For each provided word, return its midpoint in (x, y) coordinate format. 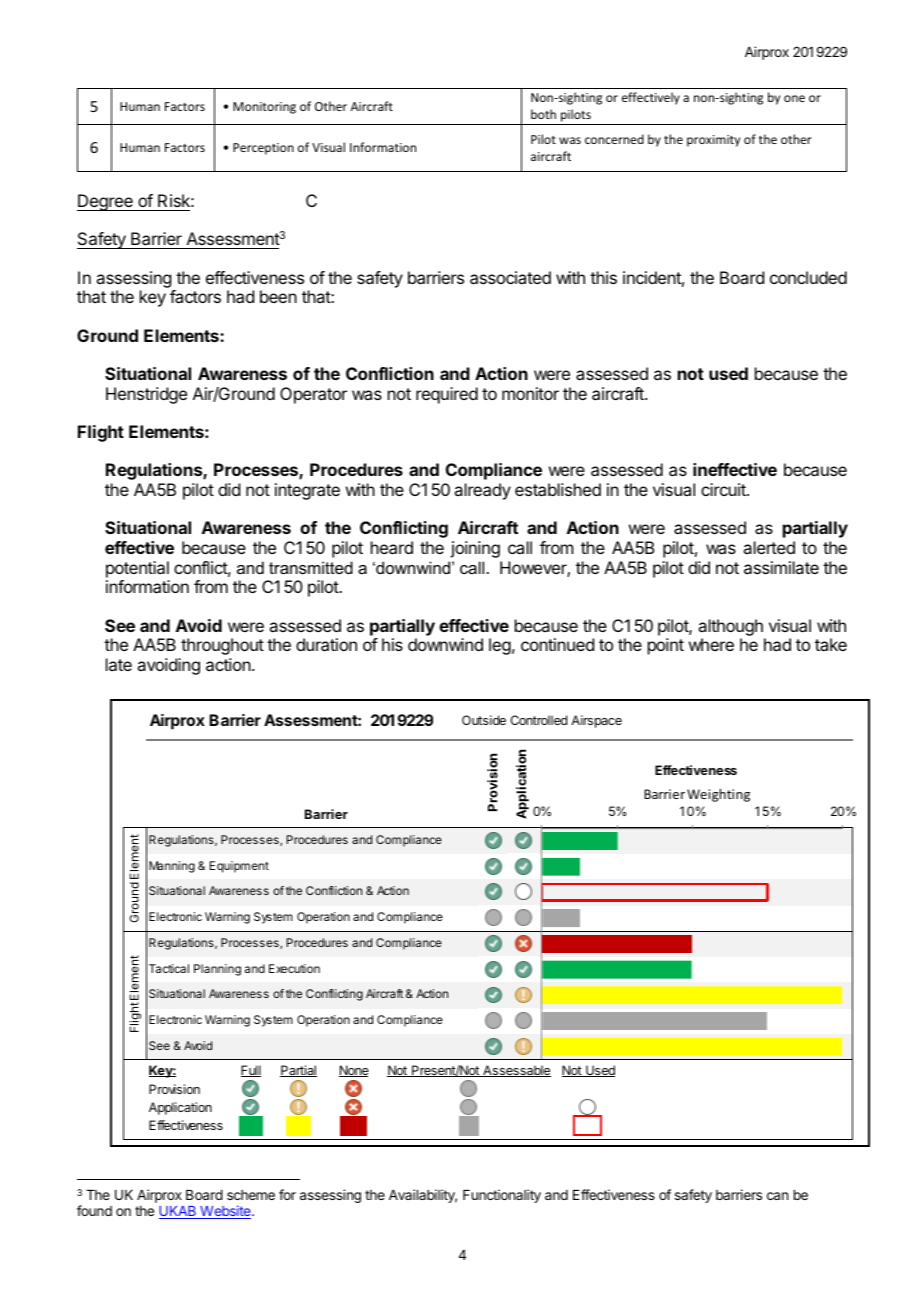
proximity (713, 141)
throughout (222, 646)
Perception (263, 149)
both (543, 114)
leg (500, 646)
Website (225, 1212)
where (711, 644)
